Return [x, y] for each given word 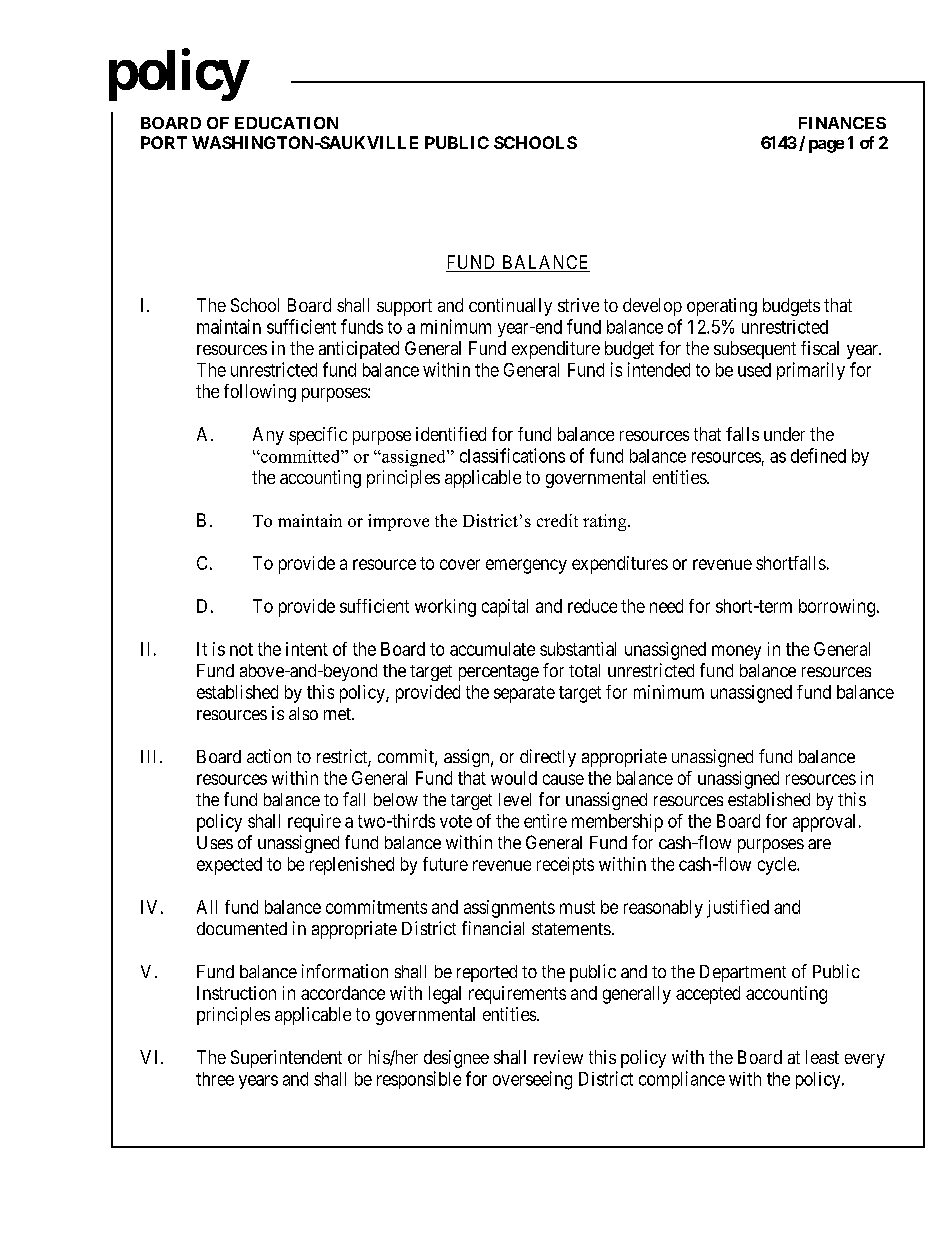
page [826, 146]
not [241, 649]
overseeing [532, 1080]
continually [510, 307]
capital [505, 608]
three [215, 1079]
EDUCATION [286, 123]
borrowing [837, 608]
